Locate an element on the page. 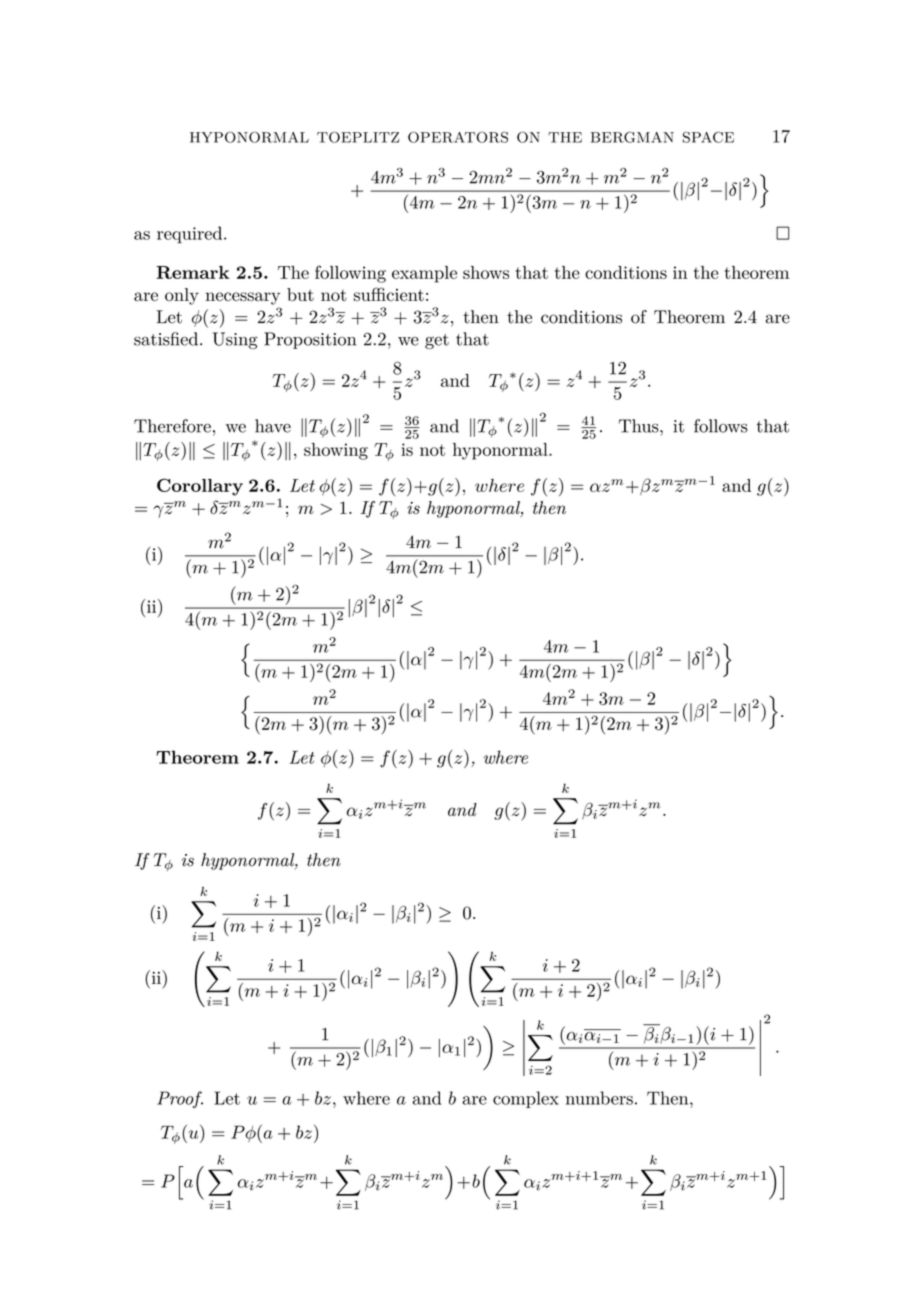  Thus is located at coordinates (640, 426).
